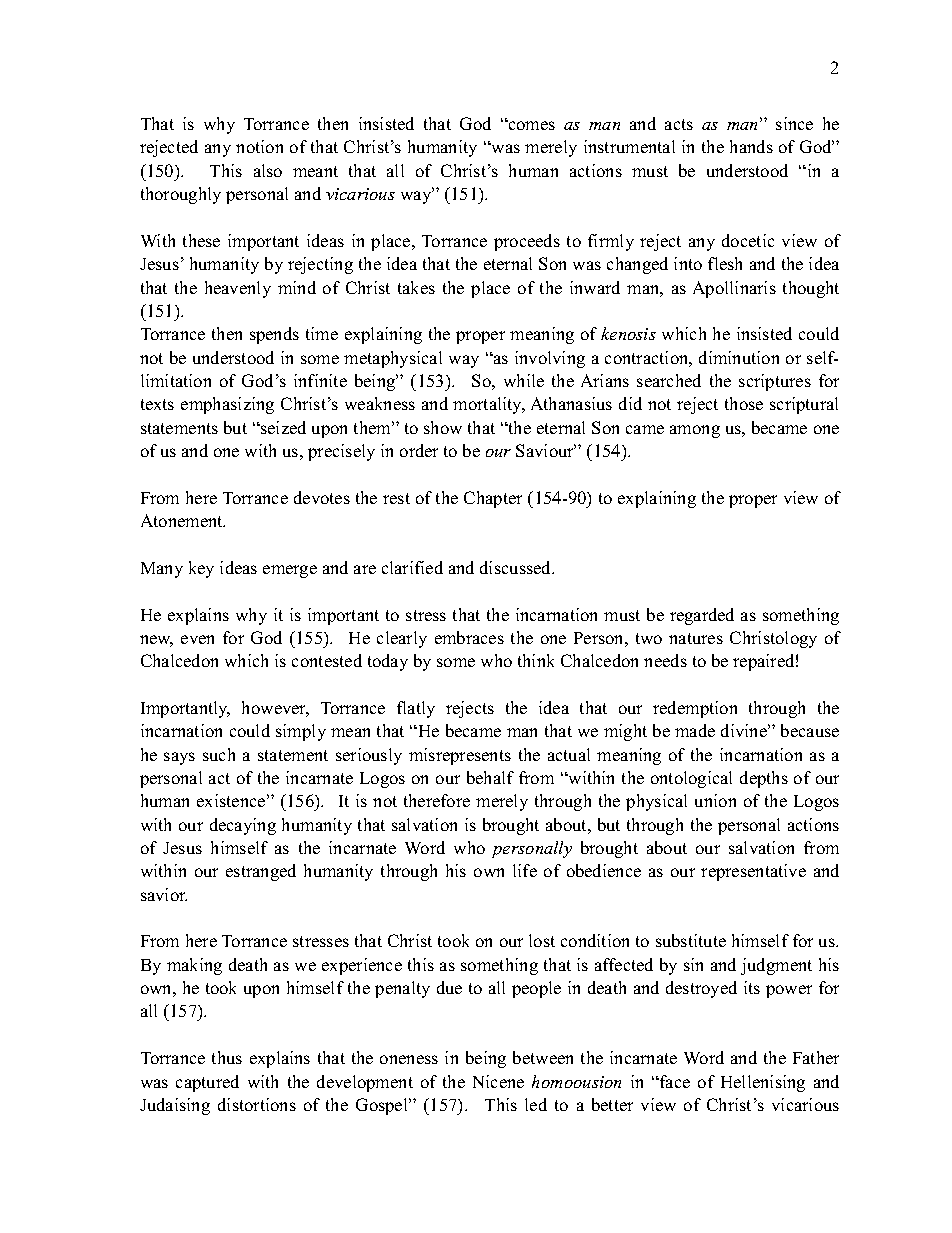 Image resolution: width=952 pixels, height=1233 pixels. I want to click on Nicene, so click(498, 1081).
